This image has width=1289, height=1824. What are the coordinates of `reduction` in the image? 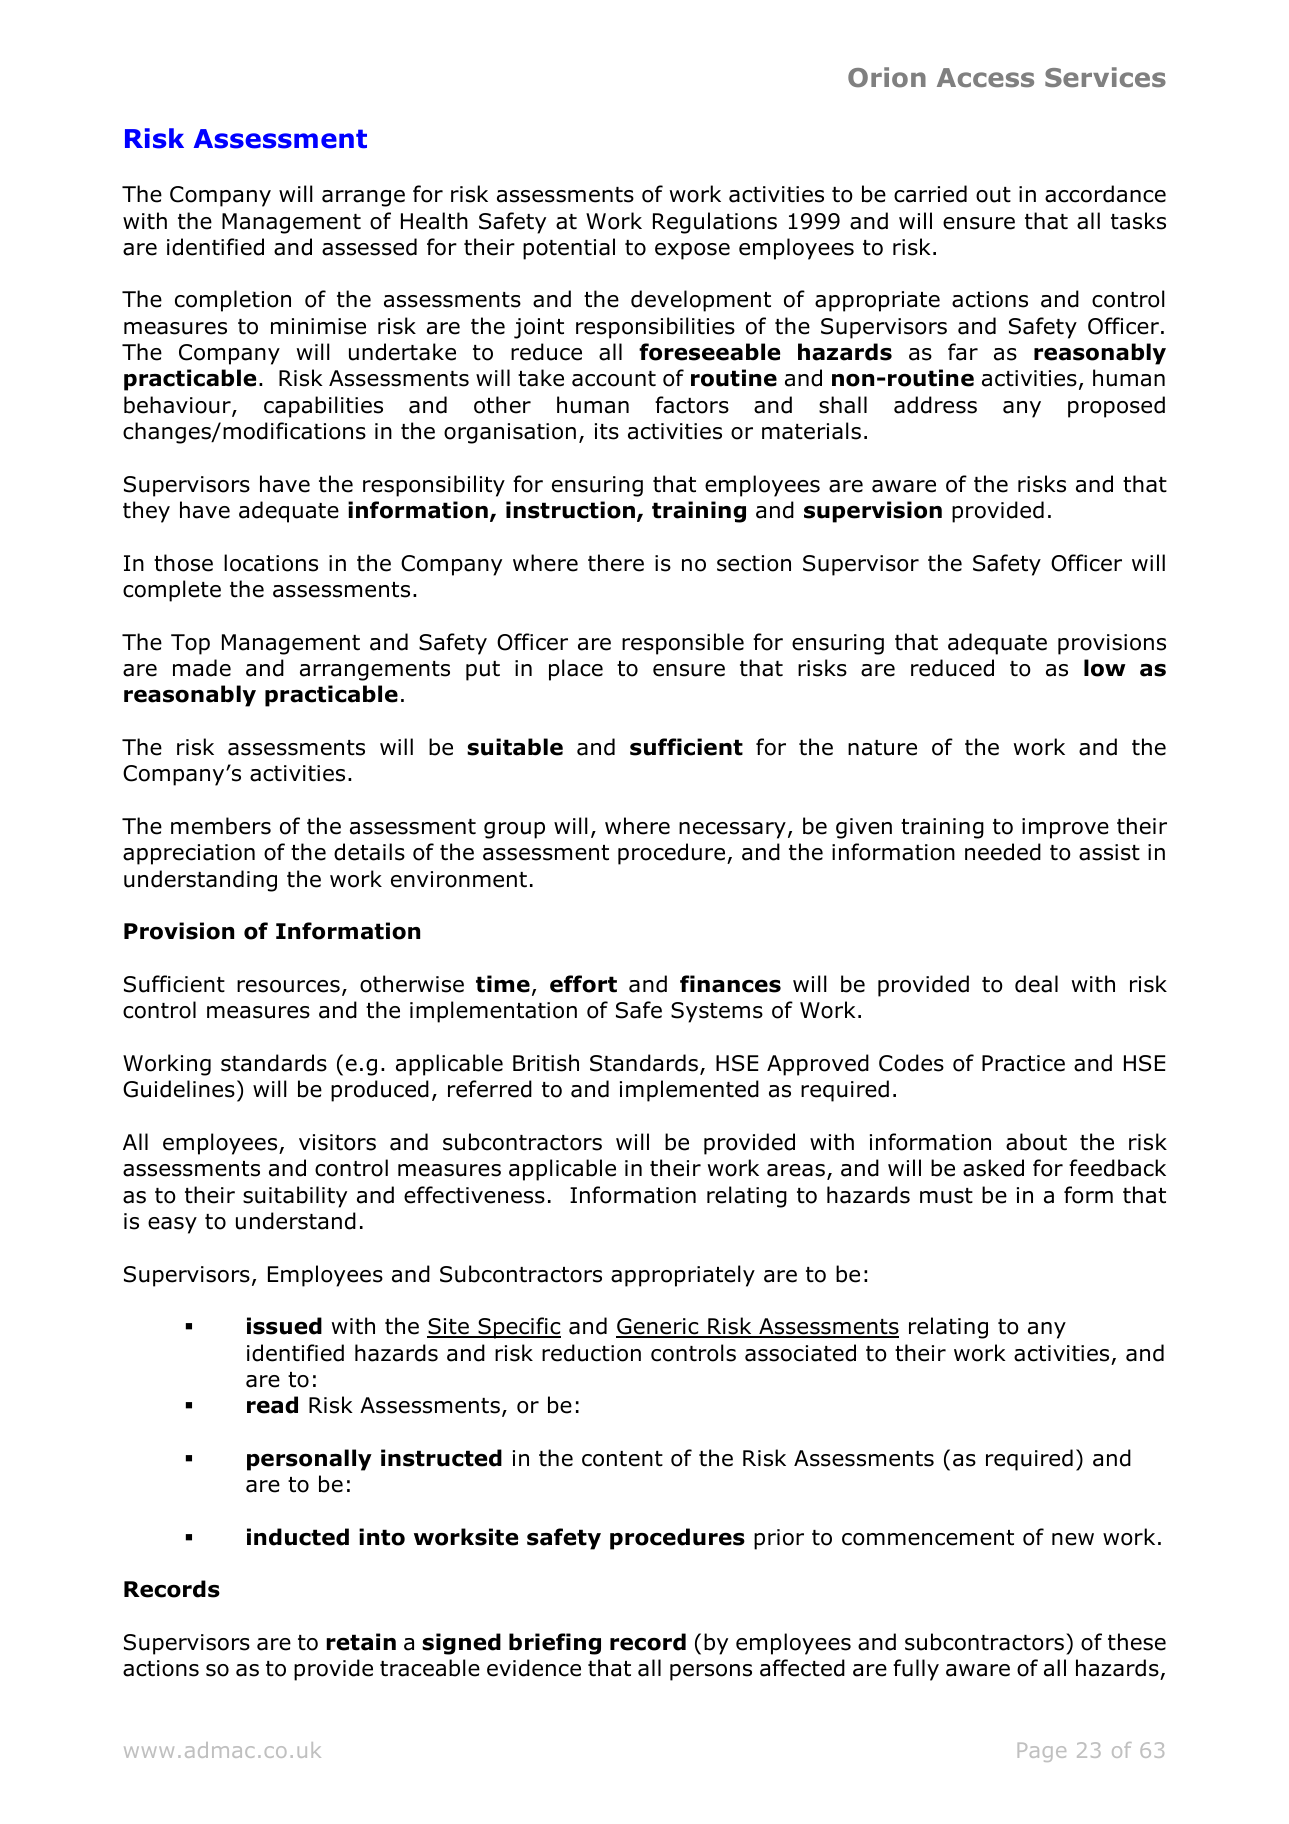 It's located at (591, 1353).
